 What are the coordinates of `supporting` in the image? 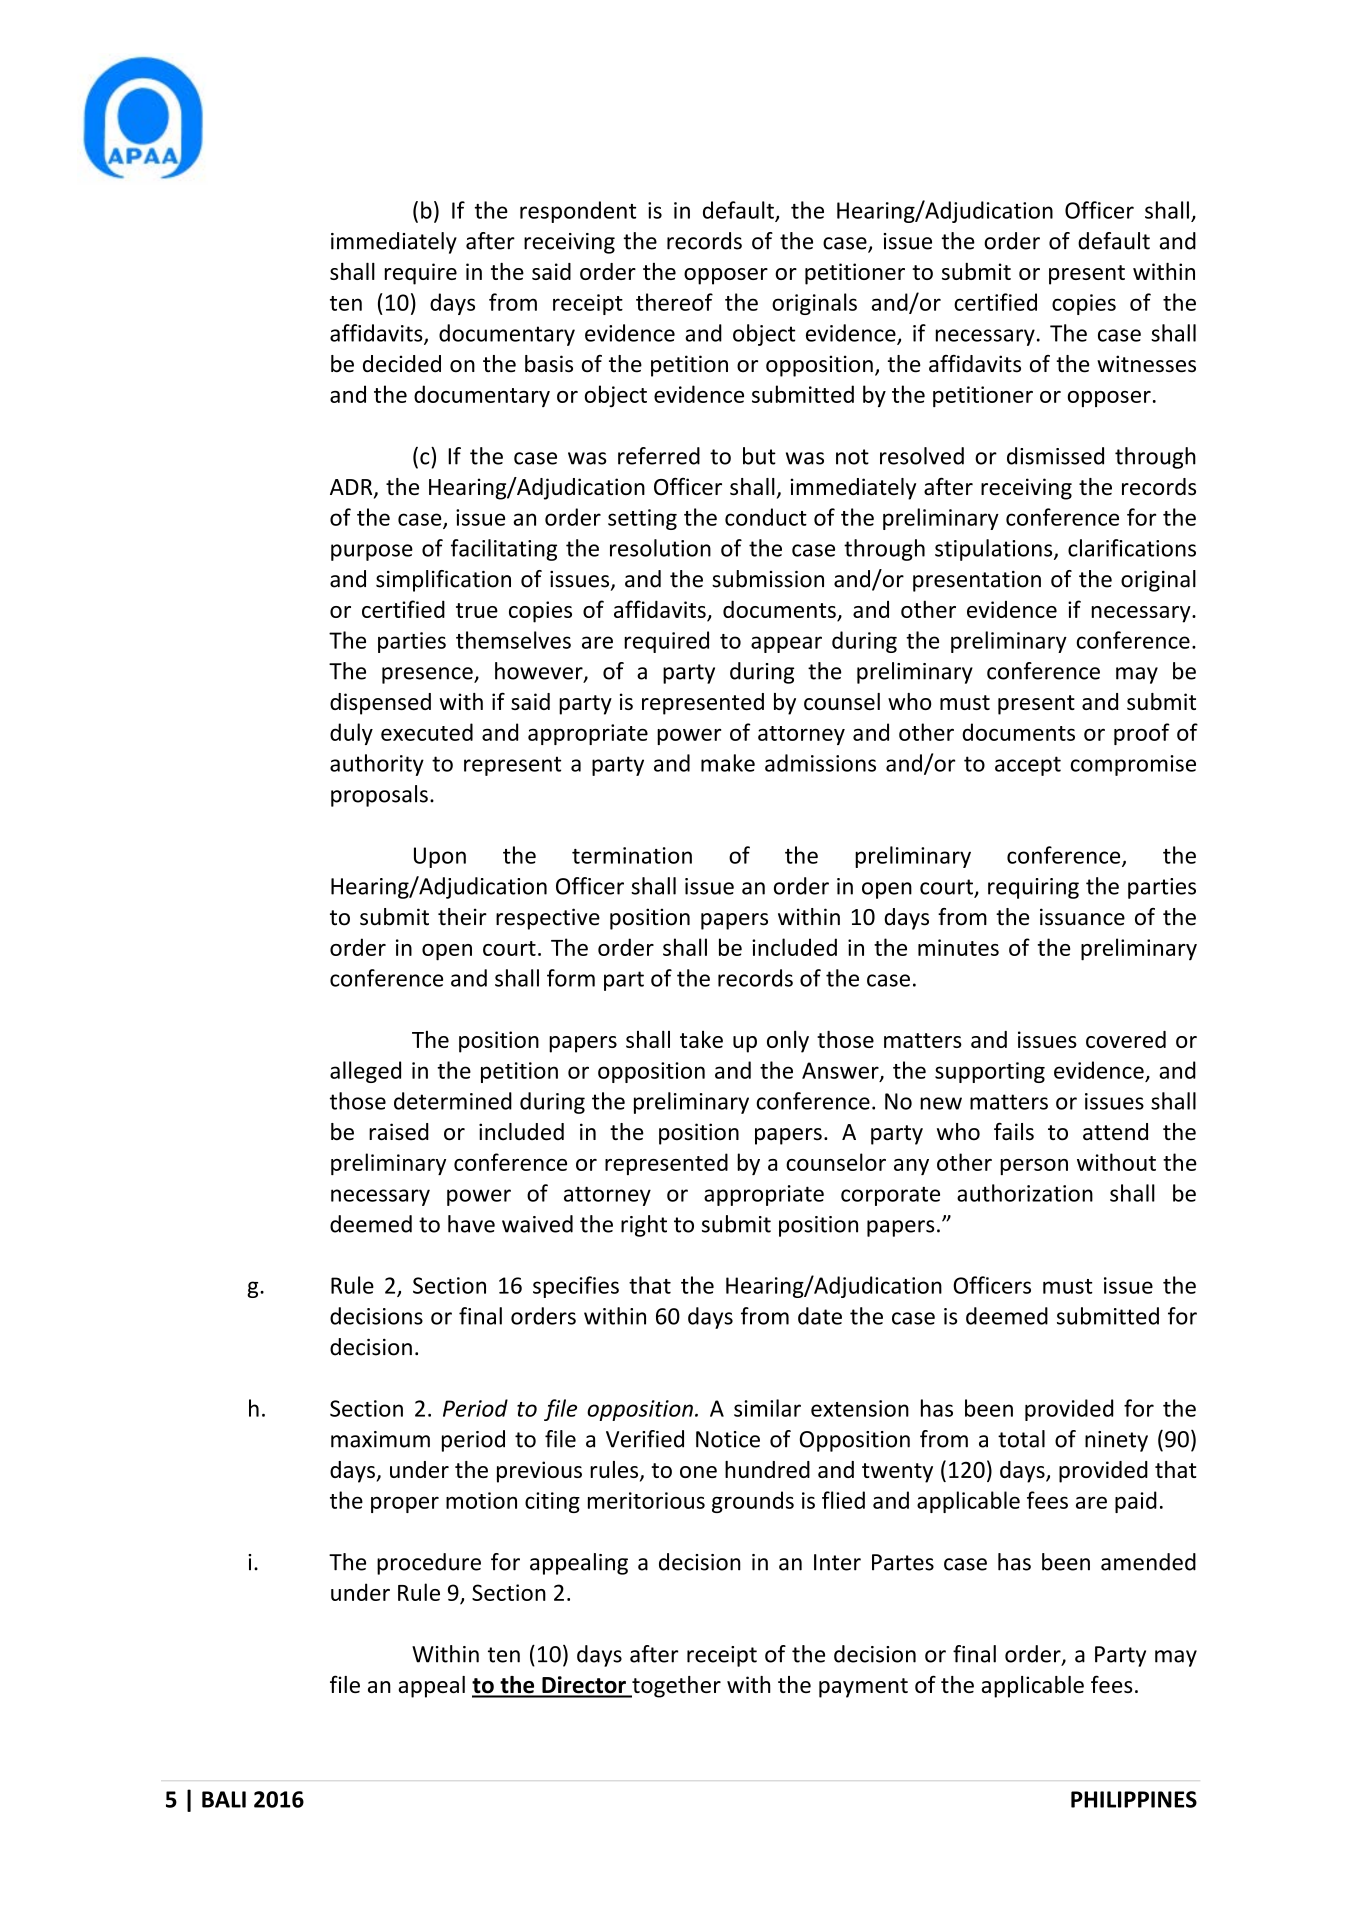 It's located at (990, 1072).
